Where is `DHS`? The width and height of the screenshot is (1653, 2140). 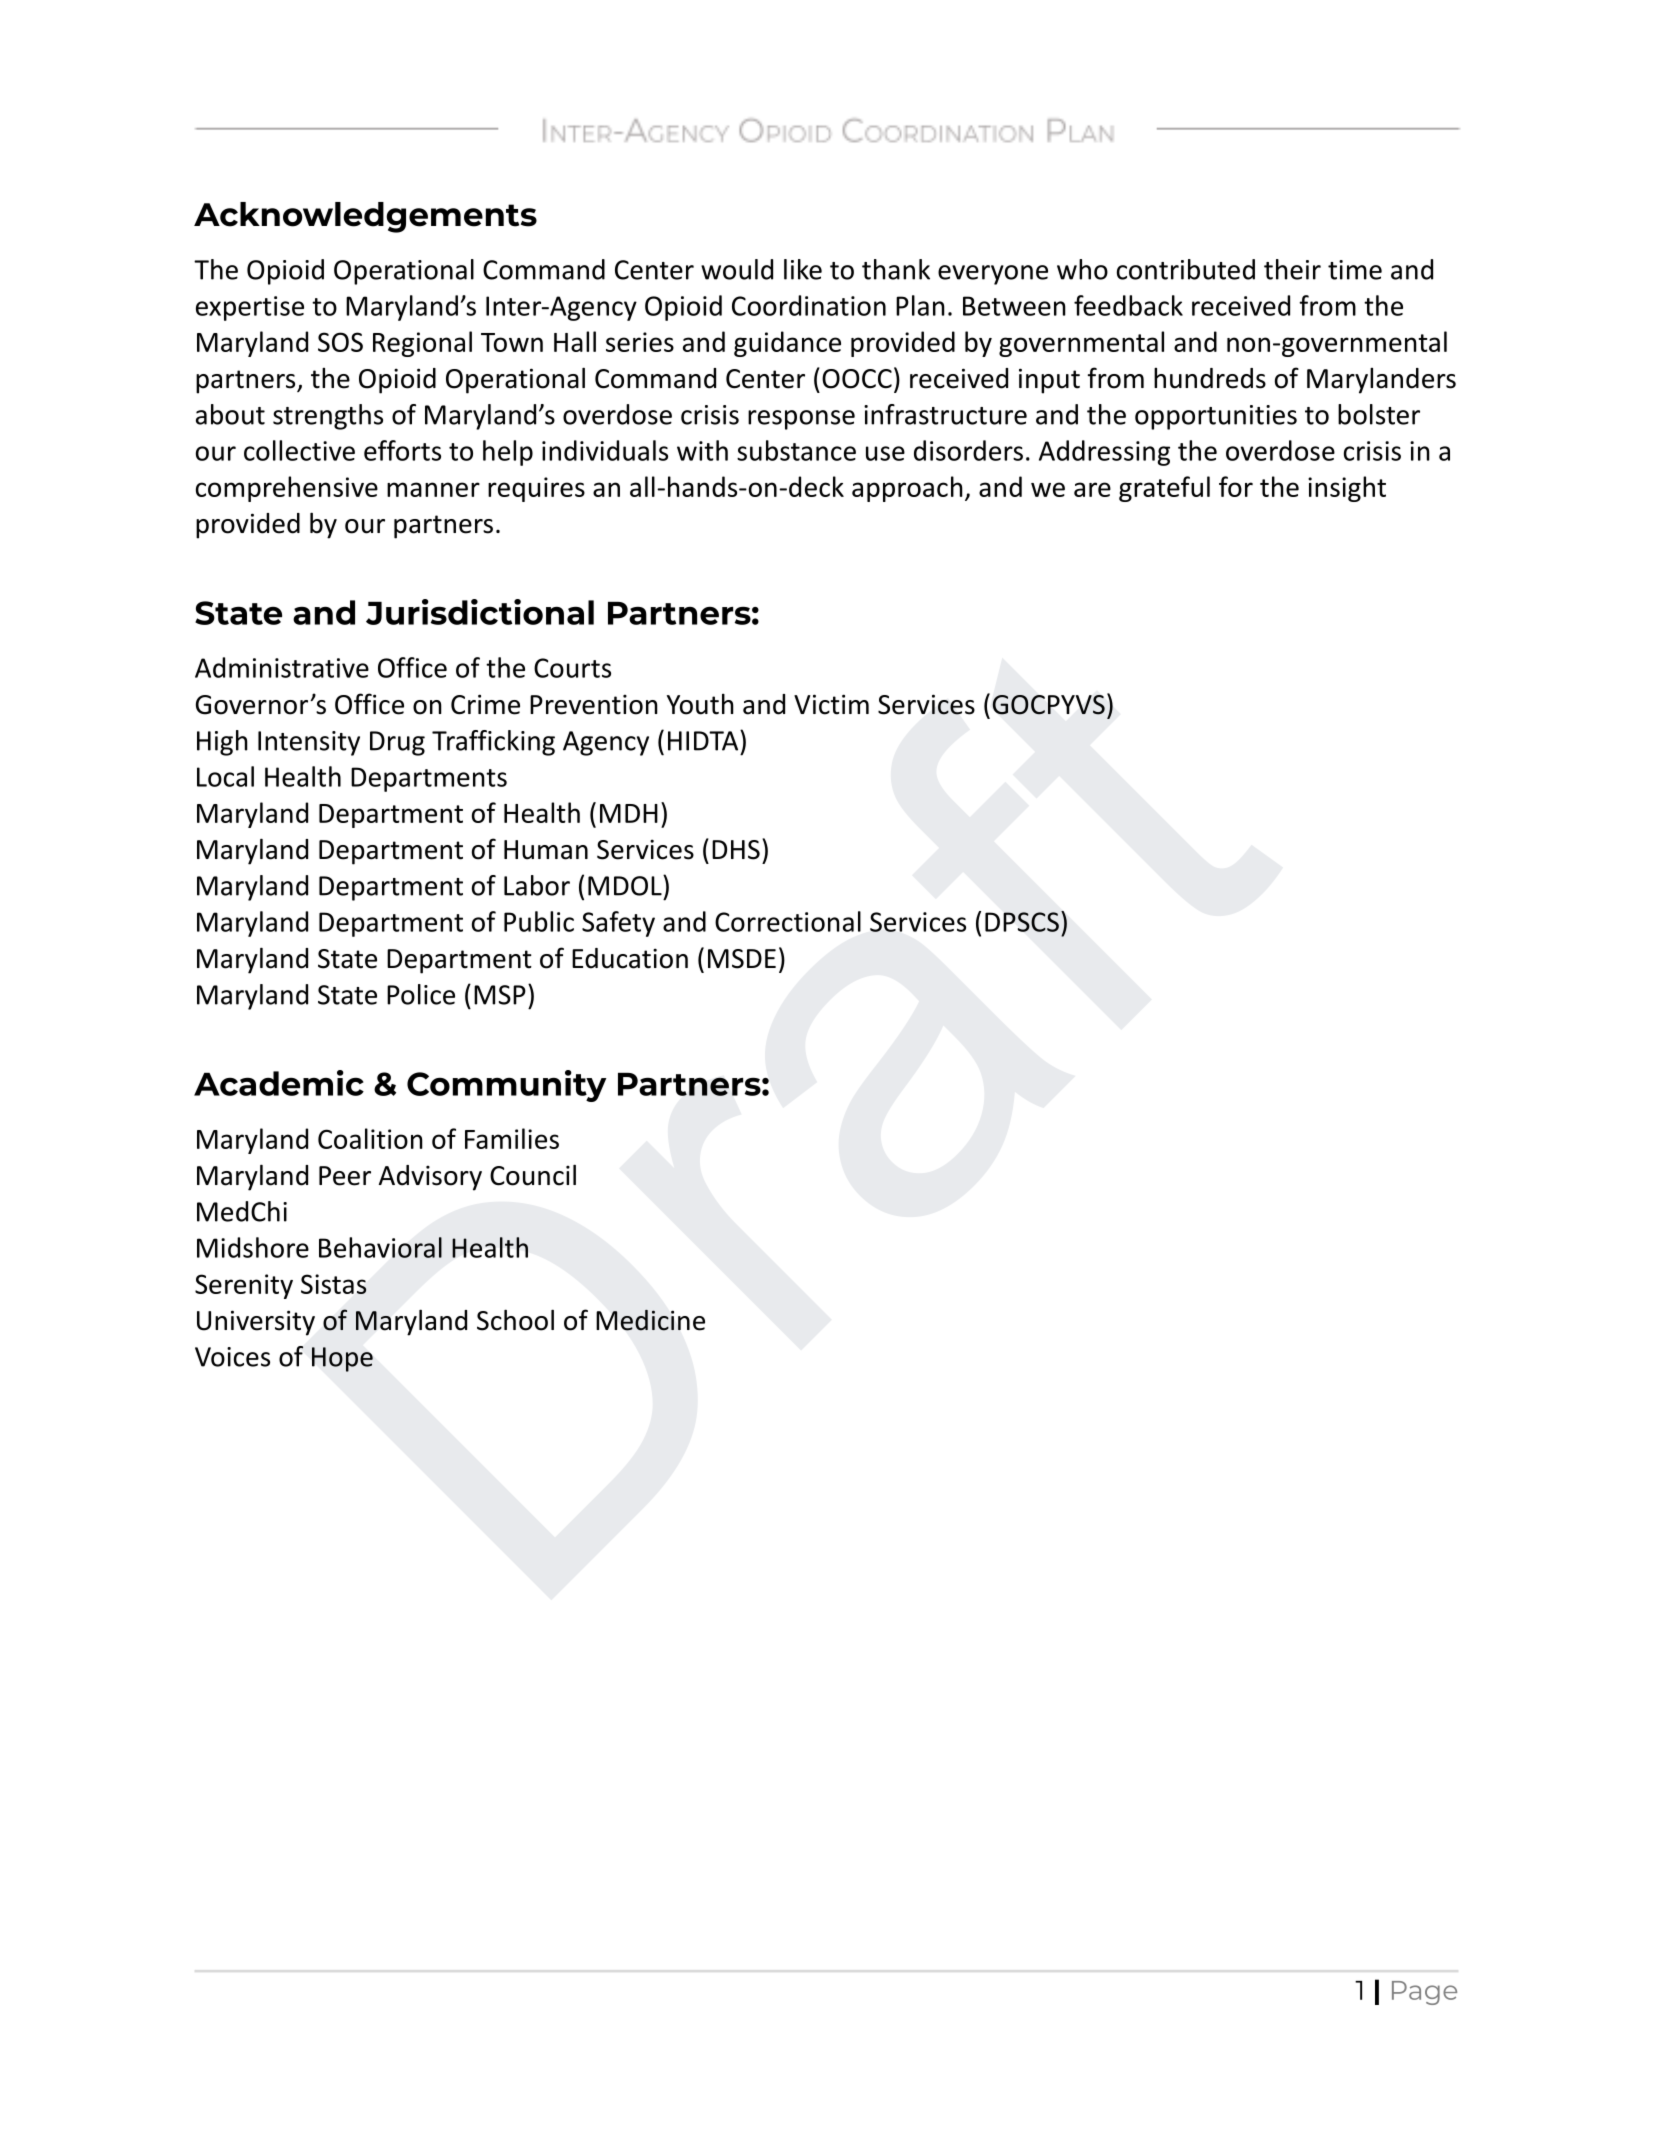
DHS is located at coordinates (736, 850).
